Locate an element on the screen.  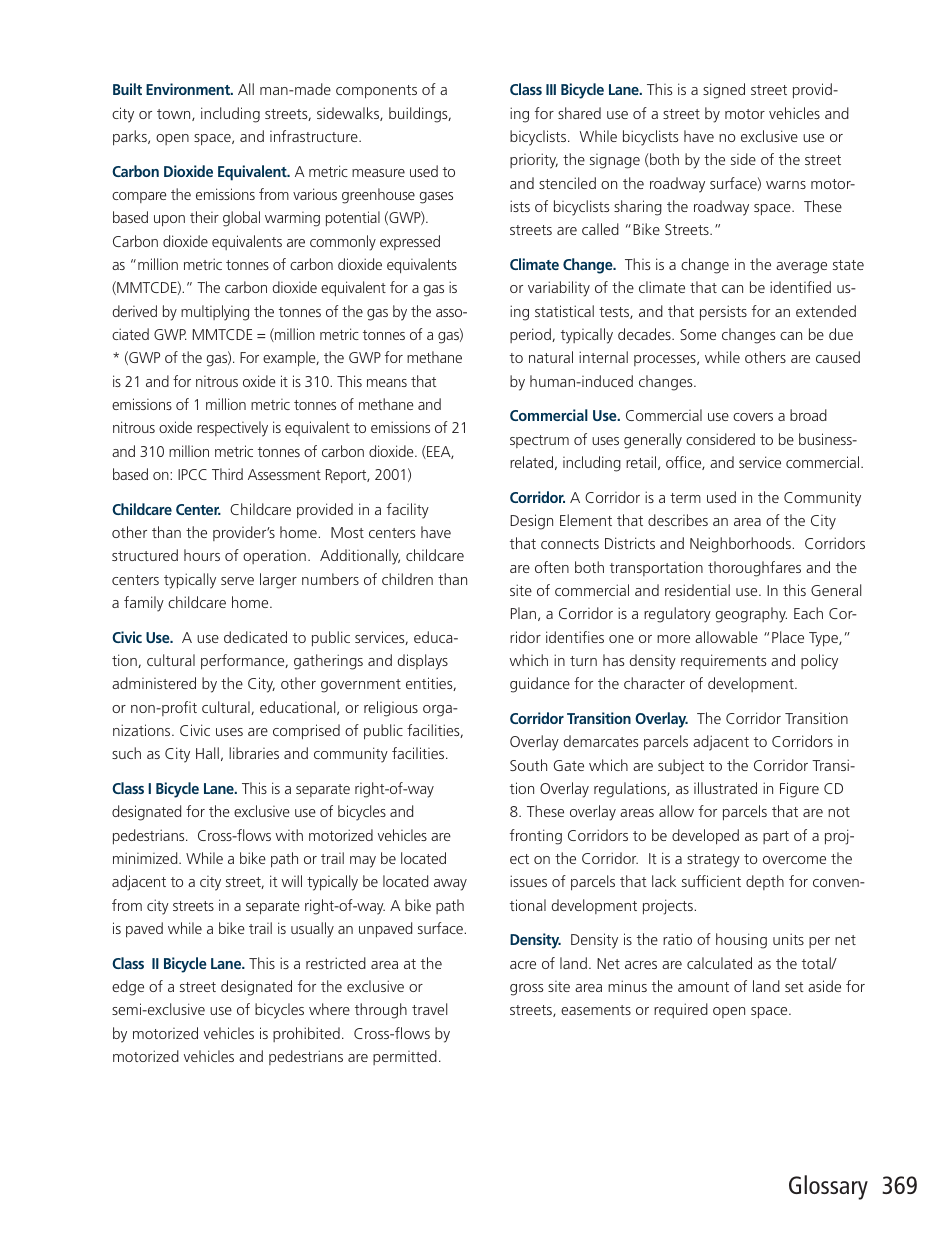
Glossary is located at coordinates (828, 1187).
